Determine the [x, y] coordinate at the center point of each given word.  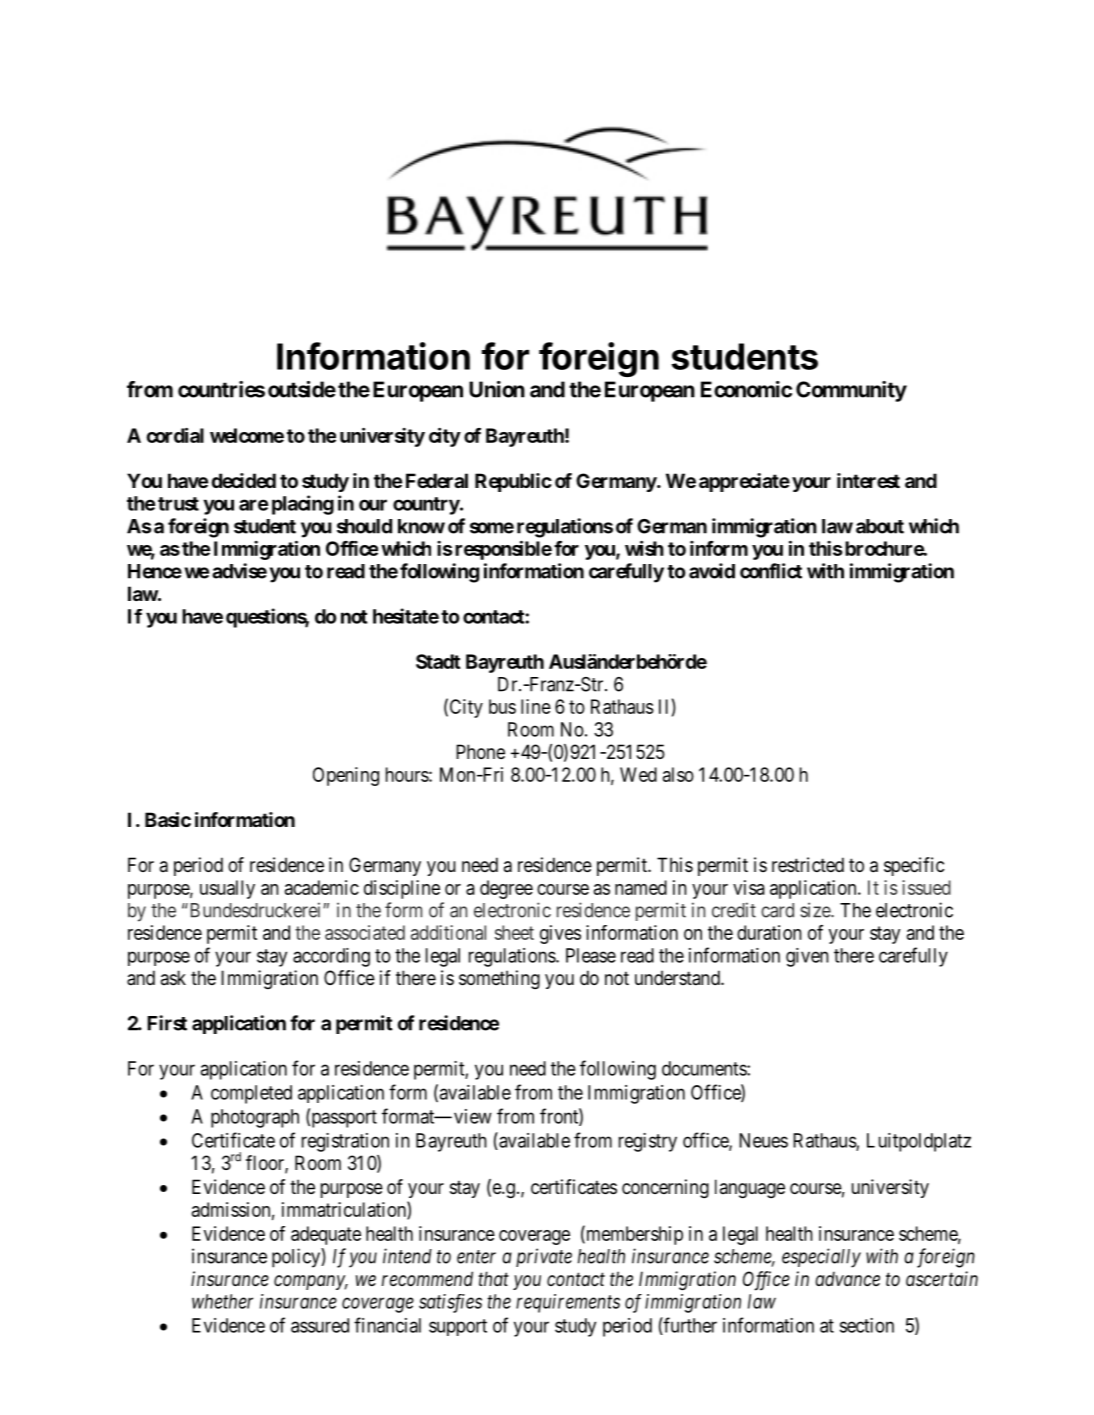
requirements [568, 1303]
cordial [175, 435]
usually [227, 889]
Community [851, 391]
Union [497, 389]
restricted [808, 864]
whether [222, 1301]
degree [506, 889]
